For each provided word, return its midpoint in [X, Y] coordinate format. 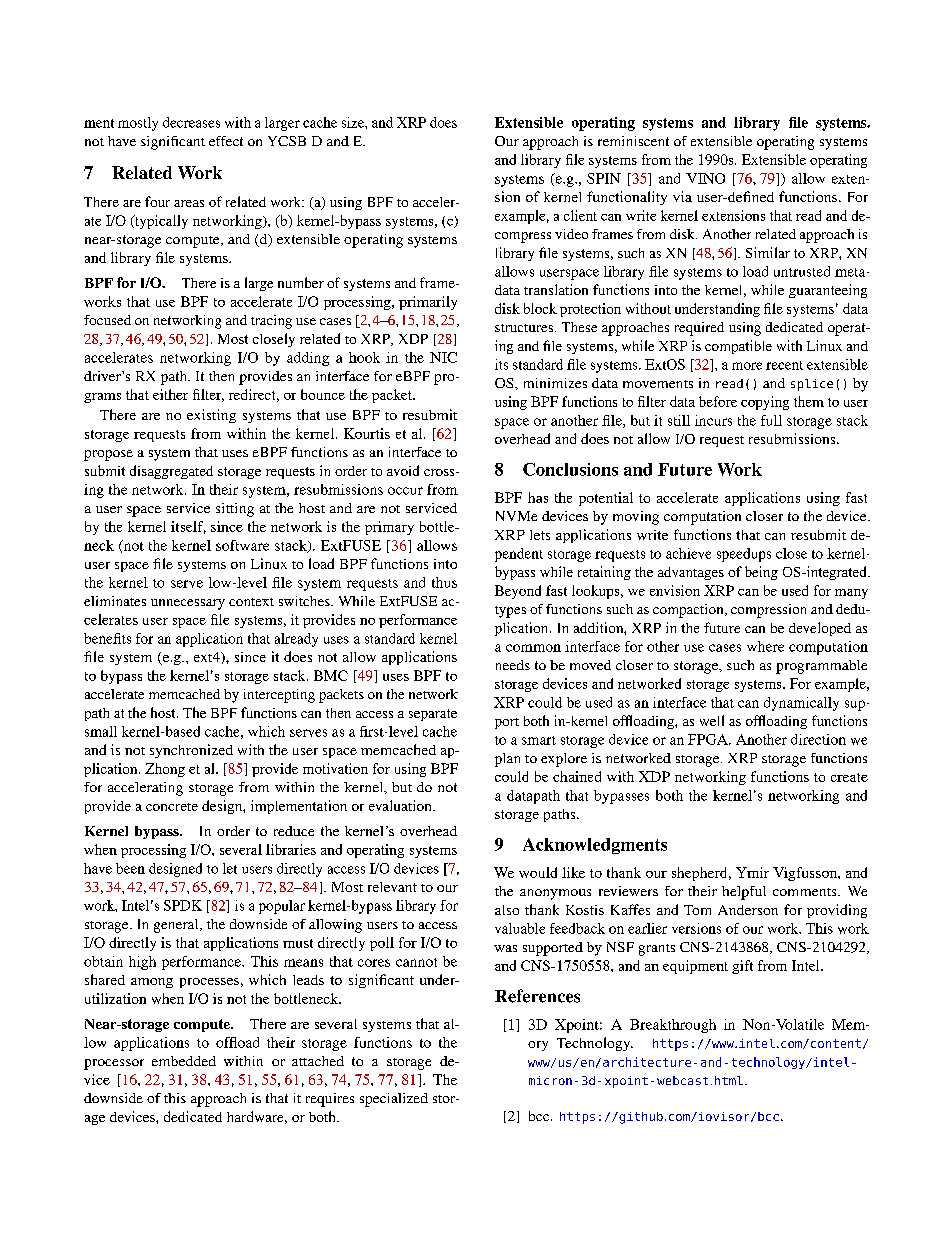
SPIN [604, 178]
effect [226, 141]
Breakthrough [673, 1026]
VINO [705, 178]
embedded [184, 1061]
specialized [394, 1100]
